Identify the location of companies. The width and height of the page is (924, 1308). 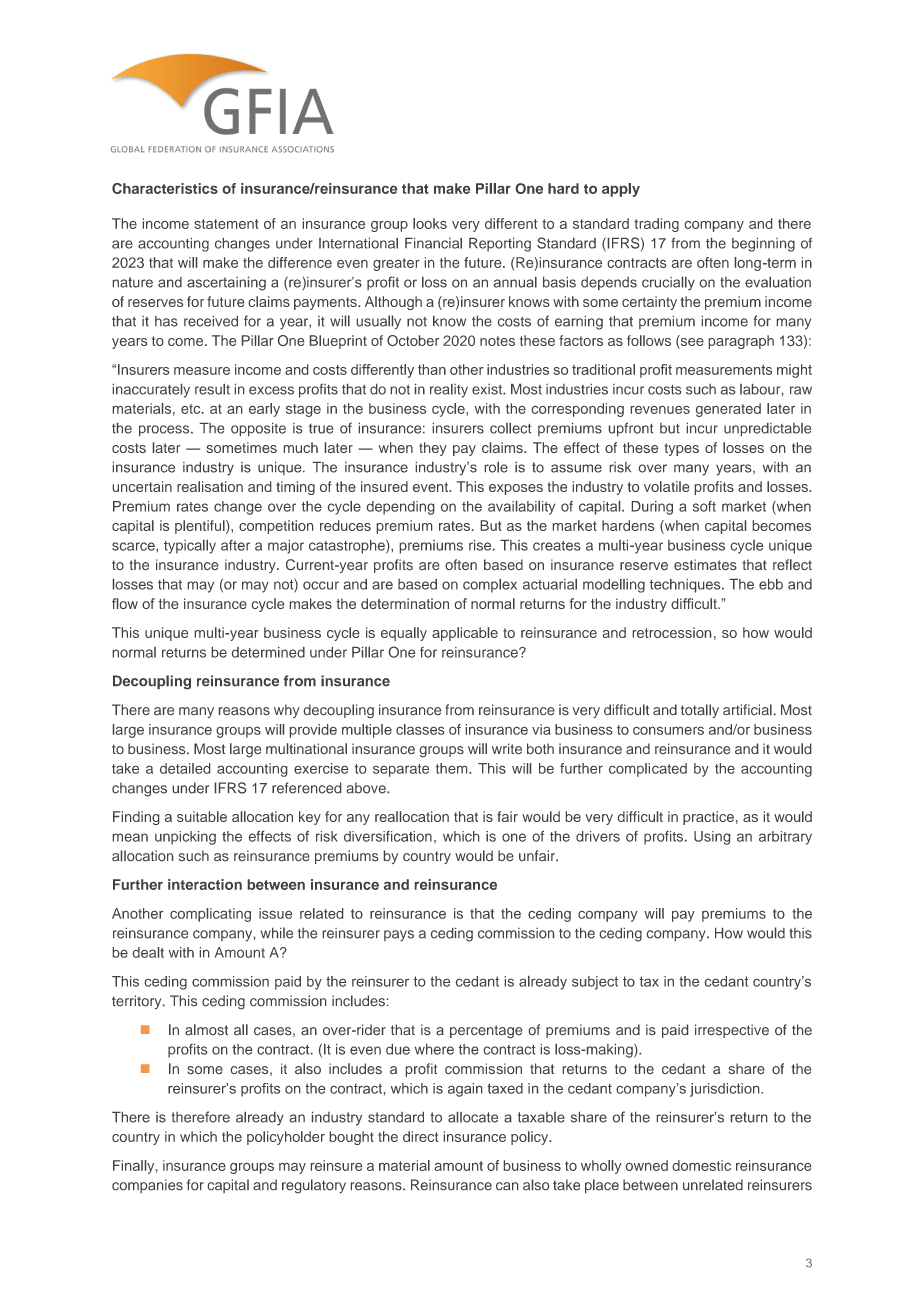
(147, 1186).
